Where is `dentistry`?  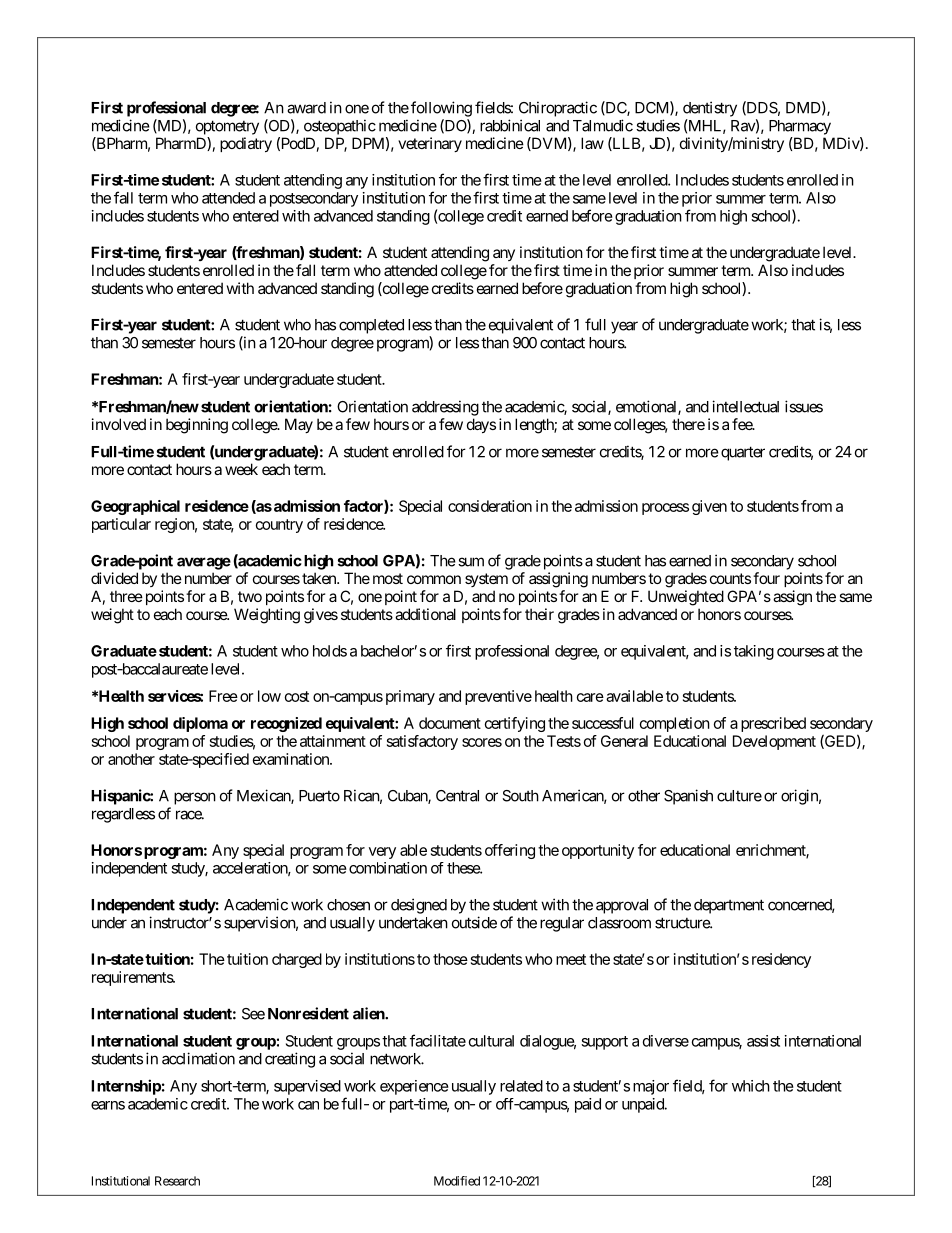
dentistry is located at coordinates (710, 109).
